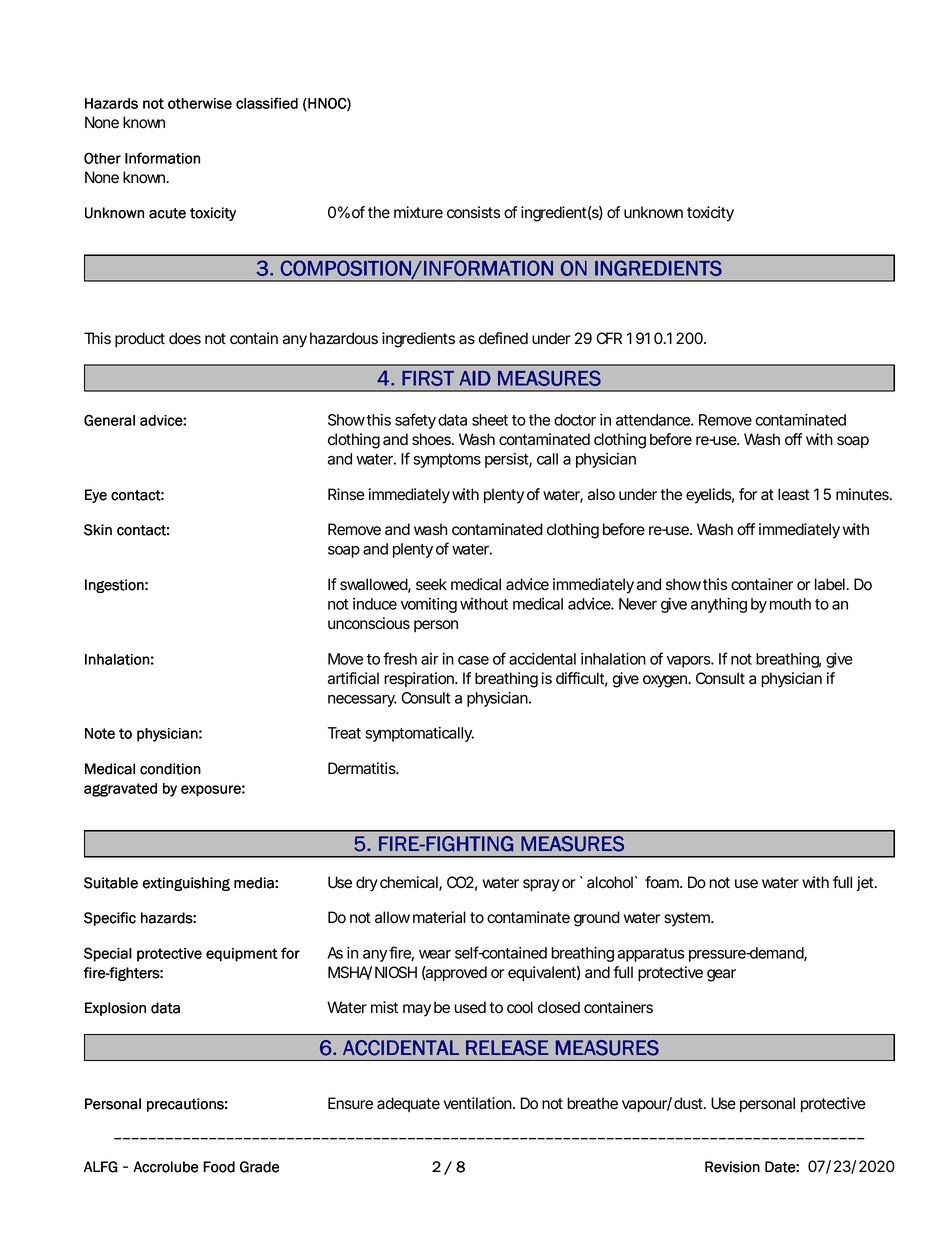 The image size is (952, 1233). What do you see at coordinates (609, 338) in the screenshot?
I see `CFR` at bounding box center [609, 338].
